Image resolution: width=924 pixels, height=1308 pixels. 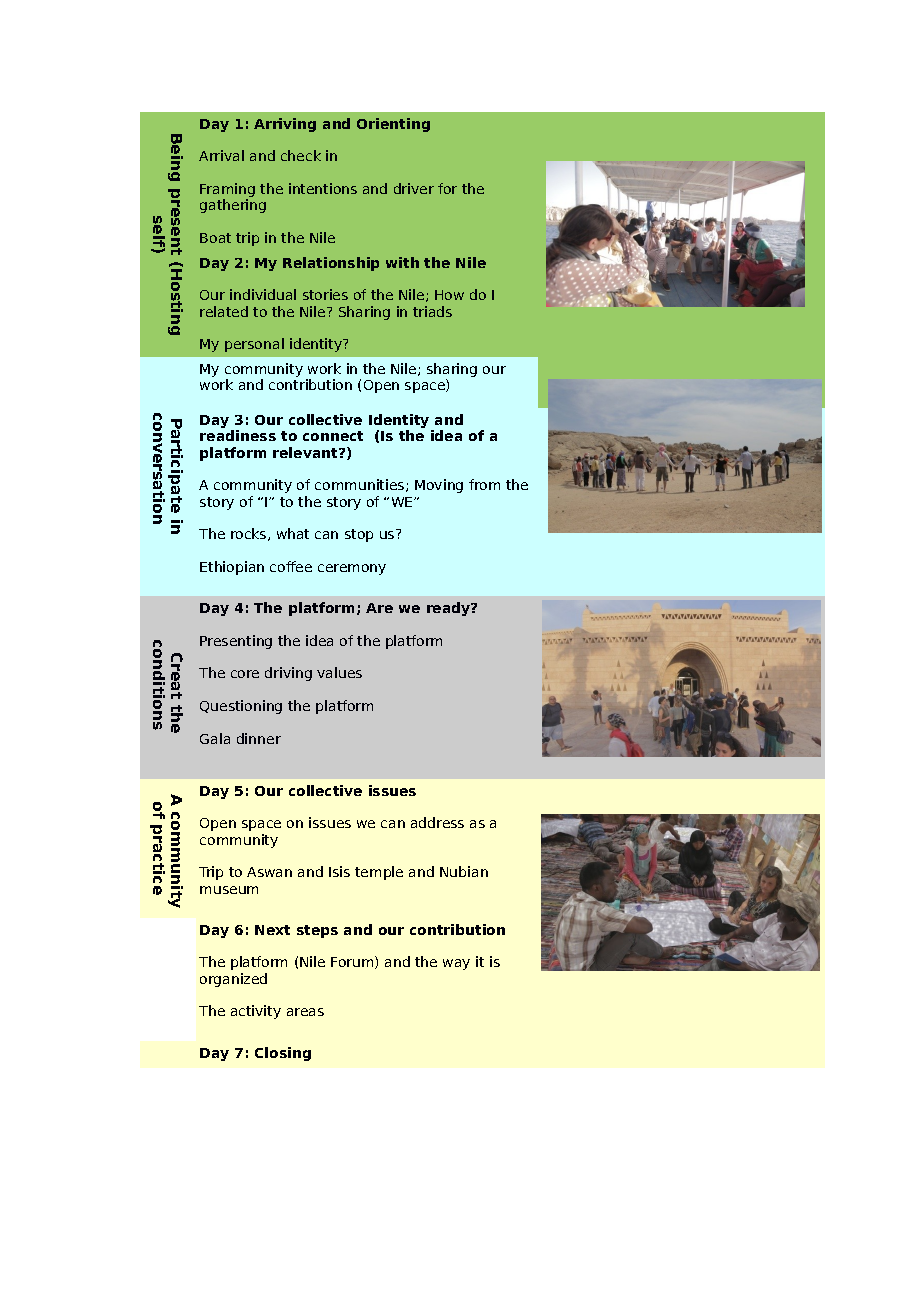 What do you see at coordinates (414, 188) in the screenshot?
I see `driver` at bounding box center [414, 188].
